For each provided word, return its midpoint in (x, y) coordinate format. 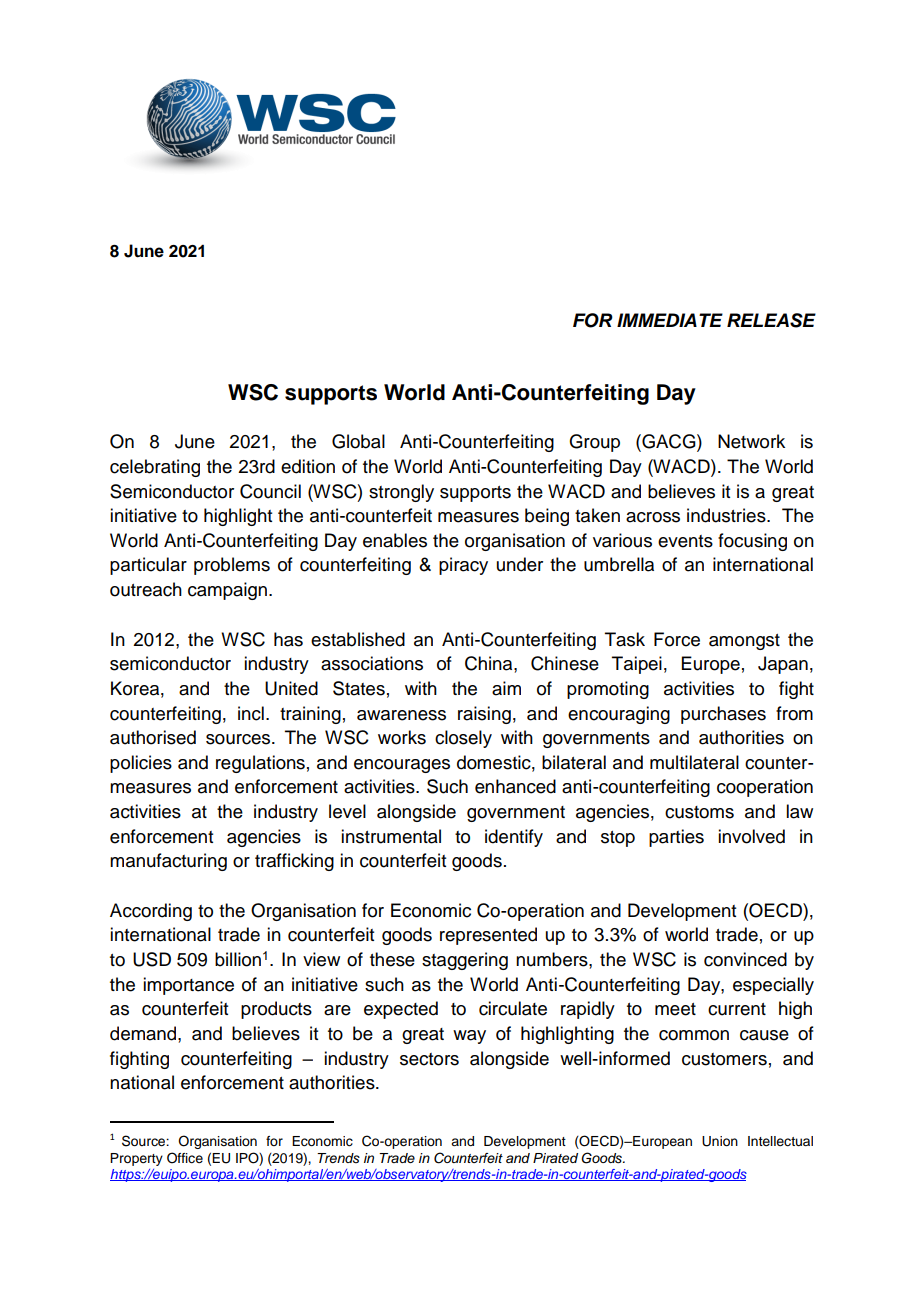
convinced (745, 959)
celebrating (155, 468)
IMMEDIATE (670, 320)
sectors (429, 1059)
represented (488, 936)
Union (720, 1141)
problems (232, 566)
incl (251, 713)
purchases (723, 715)
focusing (752, 542)
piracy (463, 566)
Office (185, 1158)
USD (152, 959)
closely (463, 739)
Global (358, 441)
